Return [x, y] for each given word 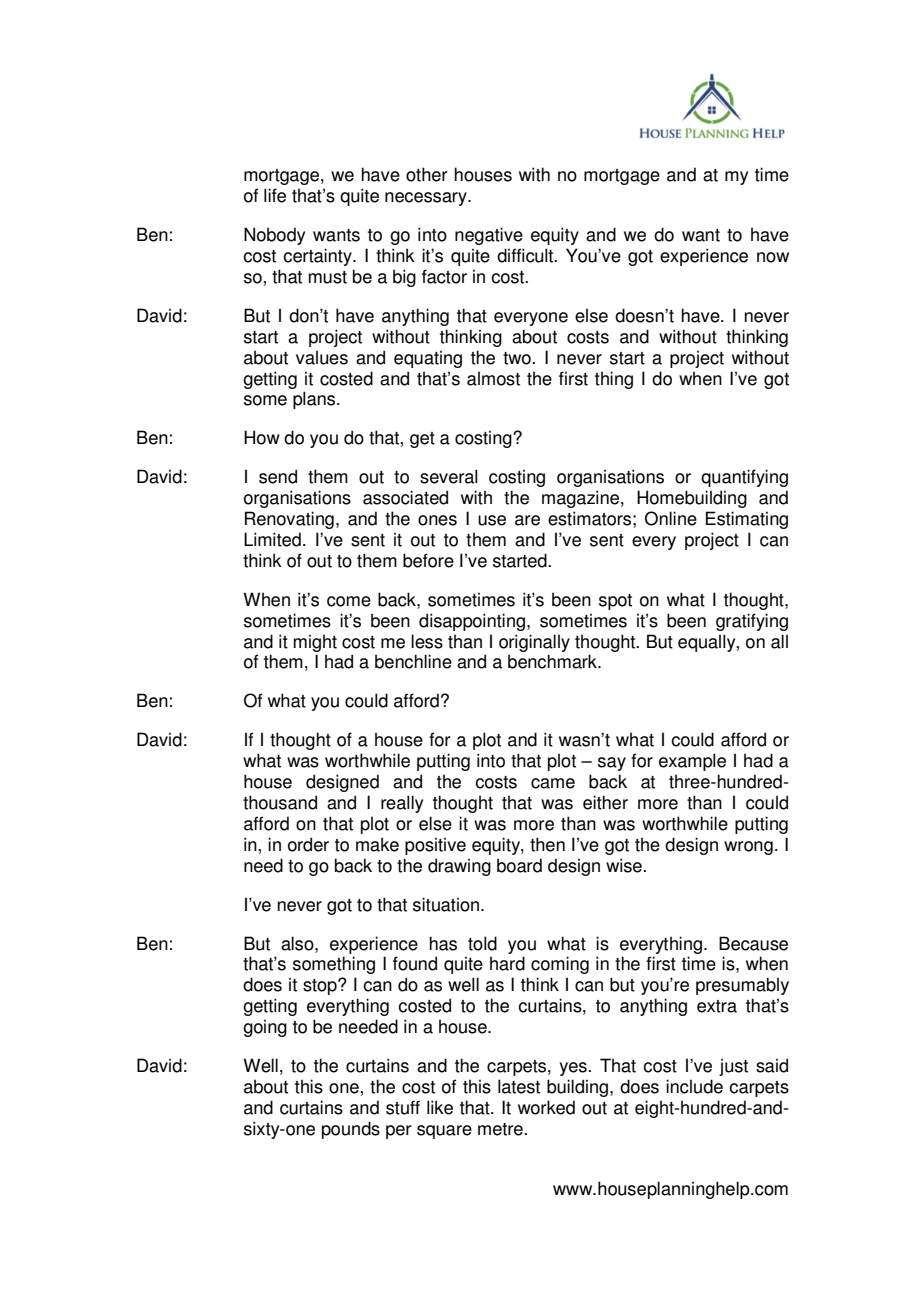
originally [534, 643]
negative [489, 236]
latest [519, 1086]
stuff [403, 1107]
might [315, 643]
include [694, 1086]
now [773, 257]
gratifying [752, 622]
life [275, 195]
